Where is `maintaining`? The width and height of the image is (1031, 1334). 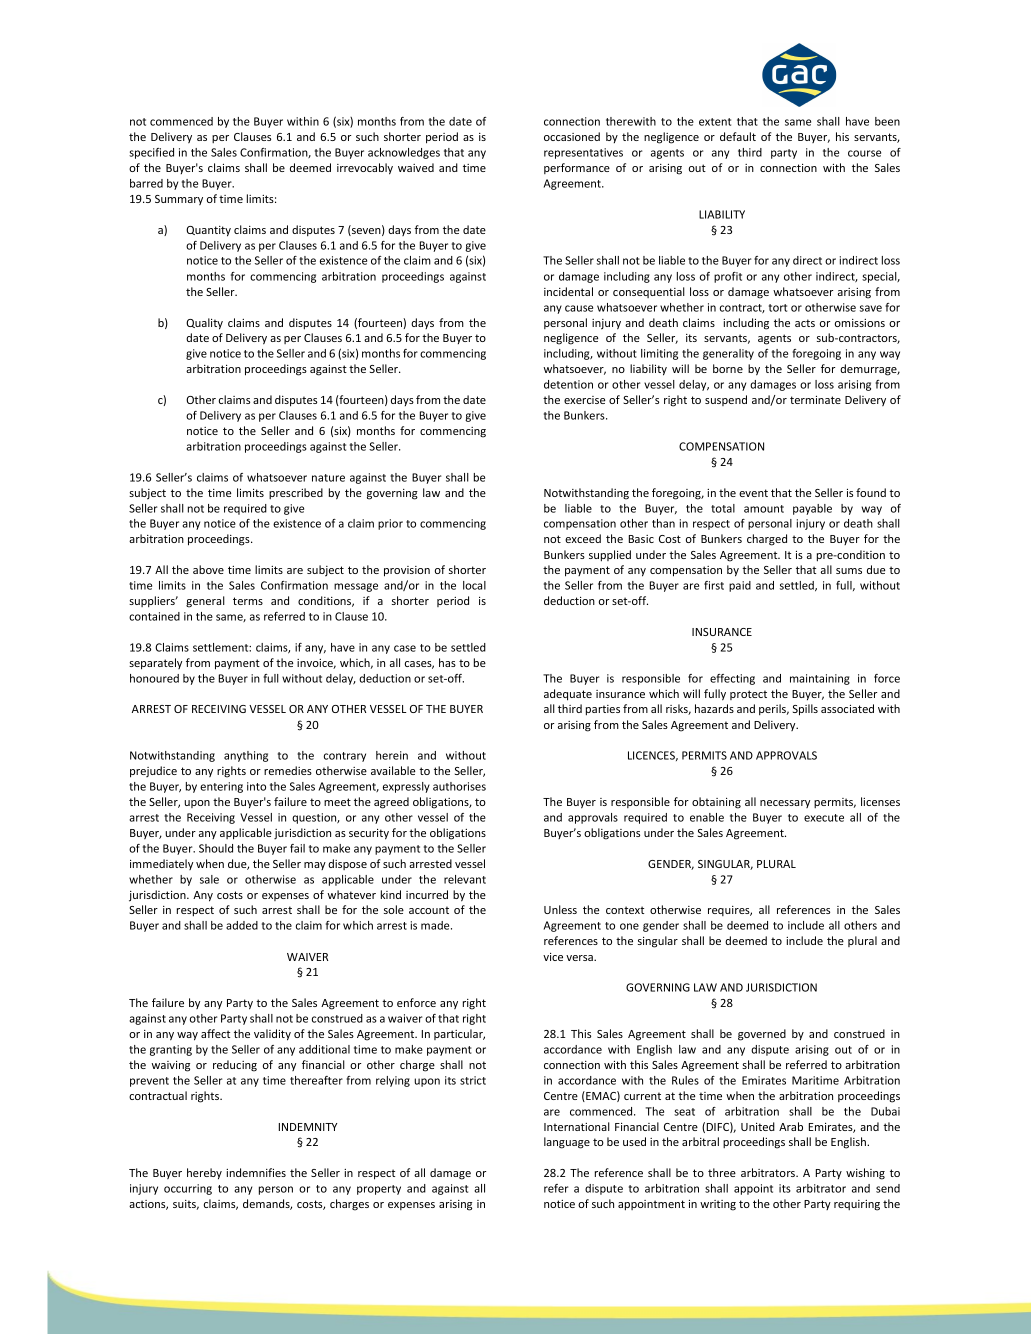 maintaining is located at coordinates (820, 679).
